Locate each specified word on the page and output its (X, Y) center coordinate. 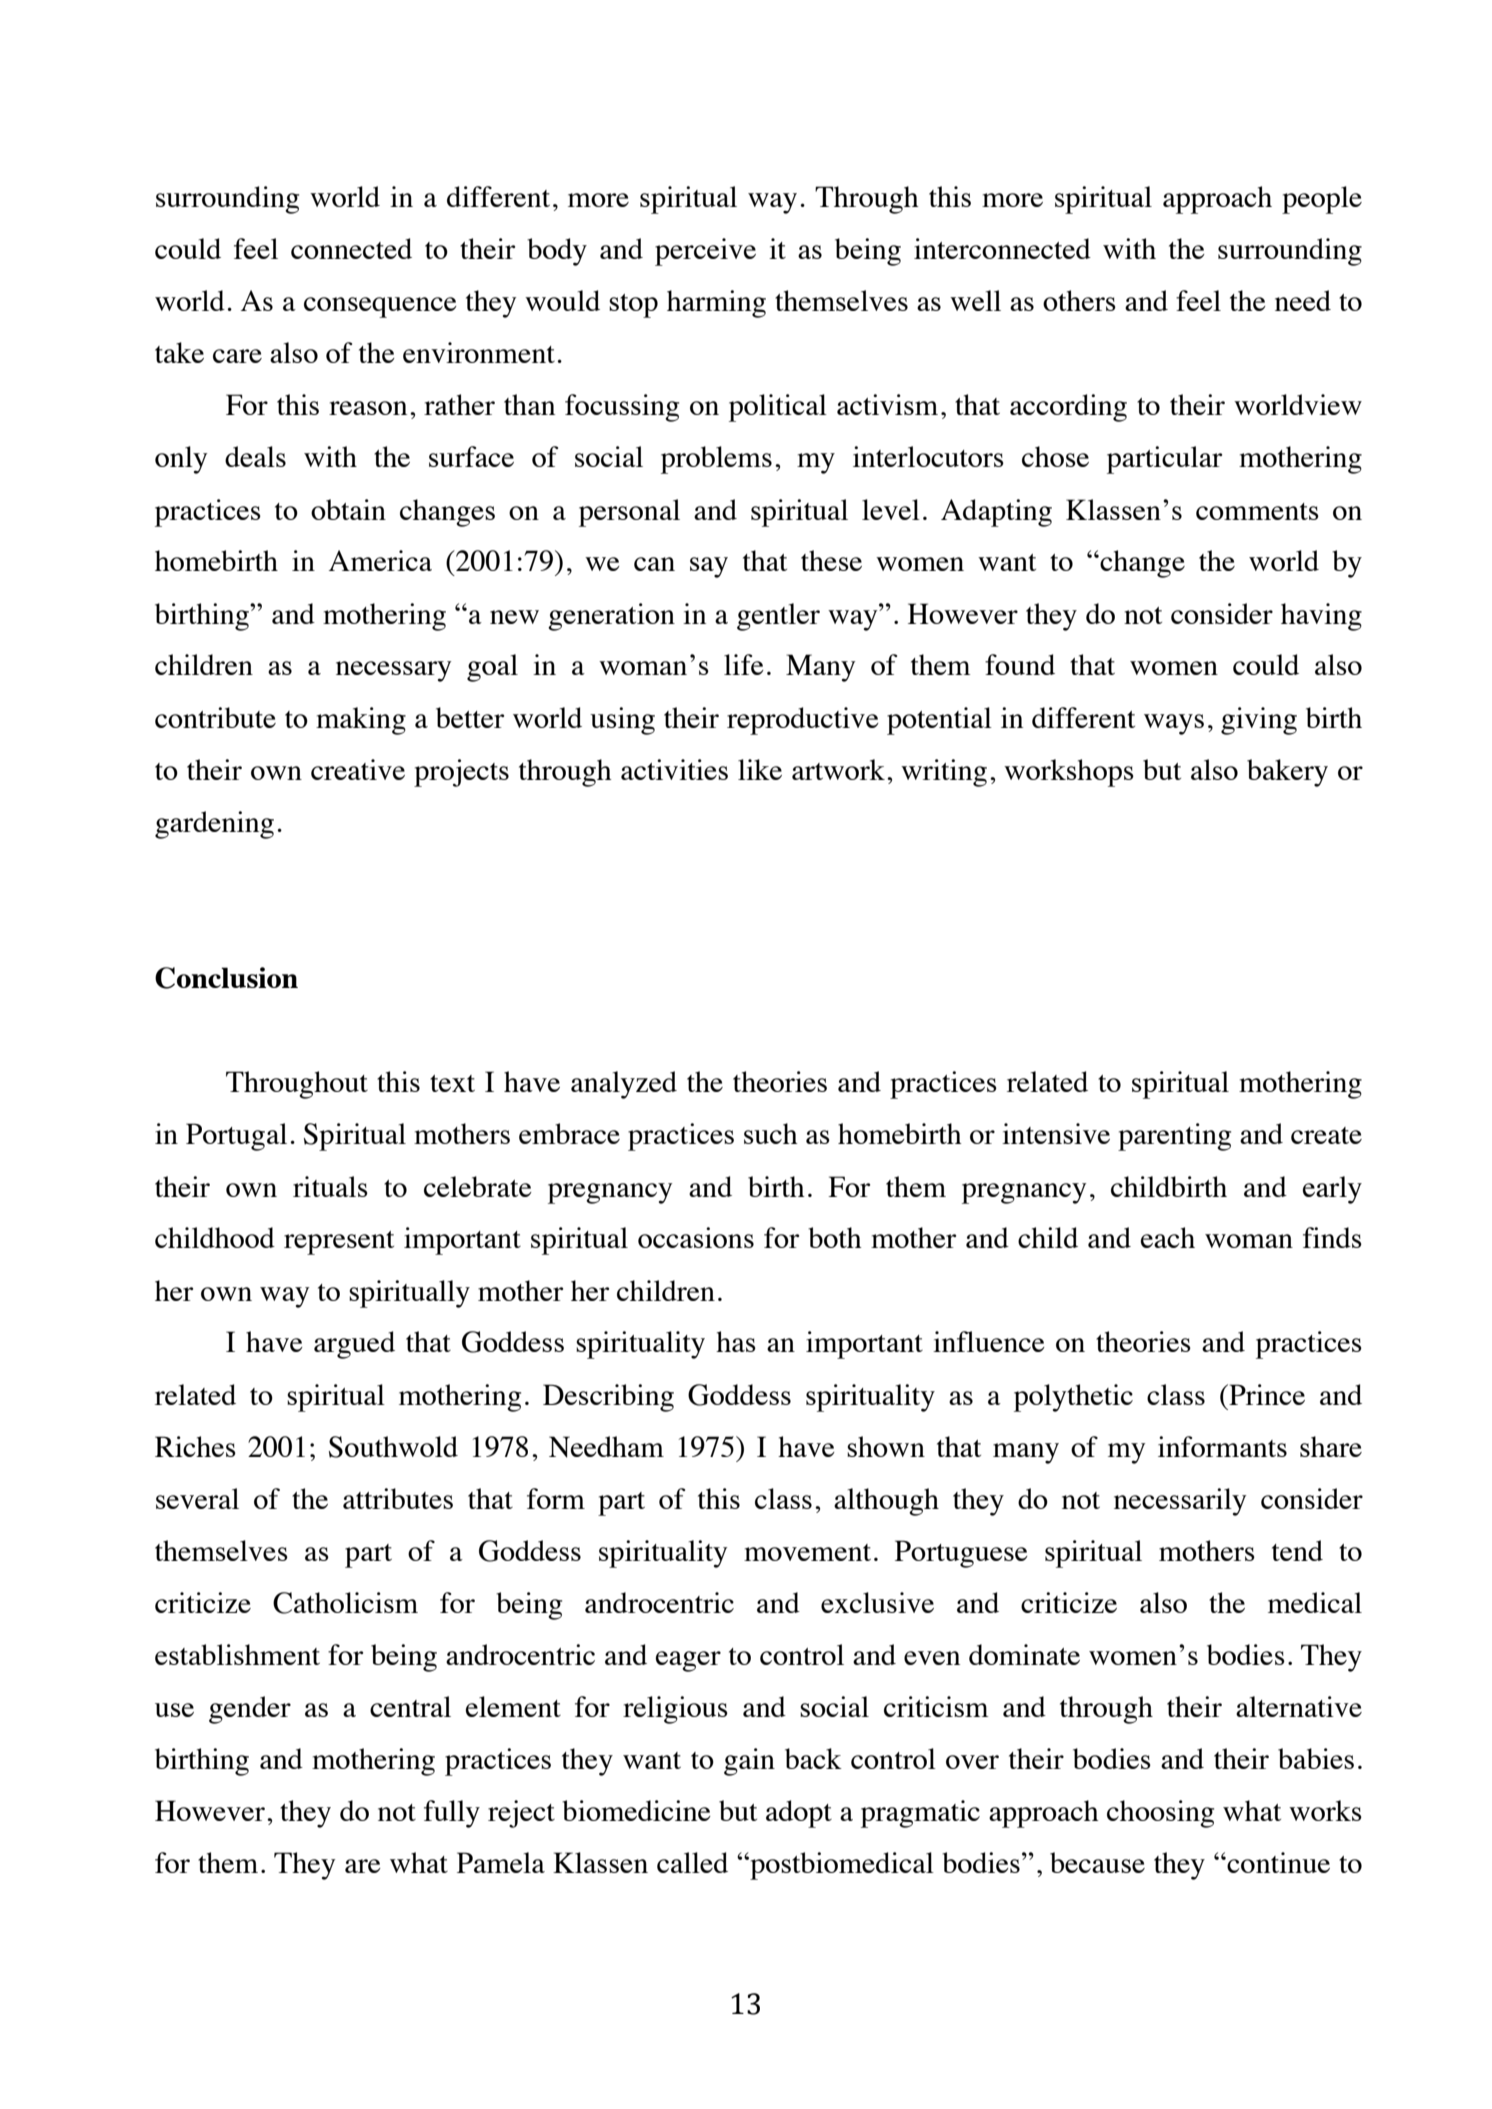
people (1322, 200)
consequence (380, 307)
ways (1174, 724)
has (736, 1341)
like (760, 769)
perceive (705, 252)
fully (452, 1814)
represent (339, 1243)
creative (358, 769)
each (1168, 1237)
